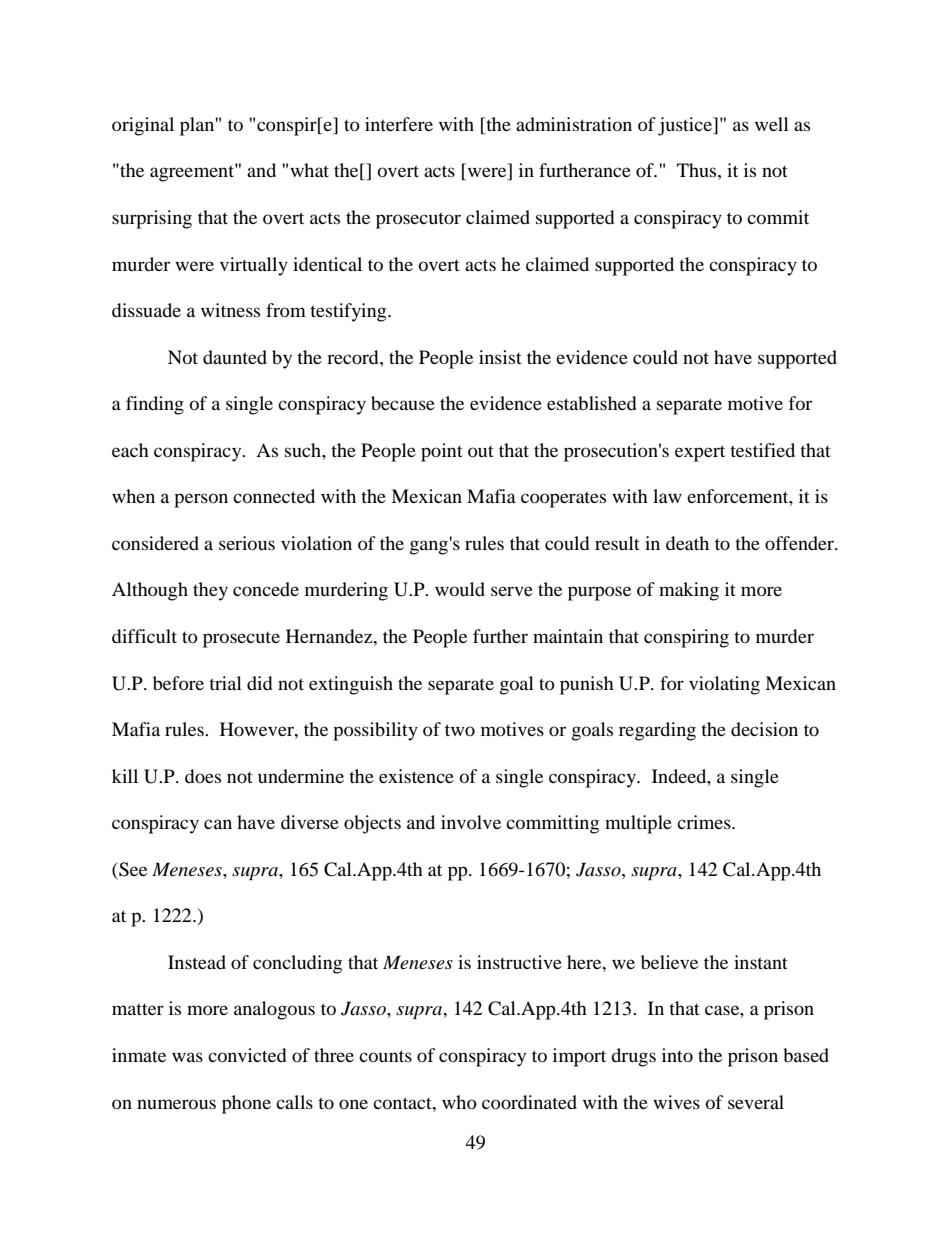 This screenshot has height=1233, width=952. Describe the element at coordinates (235, 357) in the screenshot. I see `daunted` at that location.
